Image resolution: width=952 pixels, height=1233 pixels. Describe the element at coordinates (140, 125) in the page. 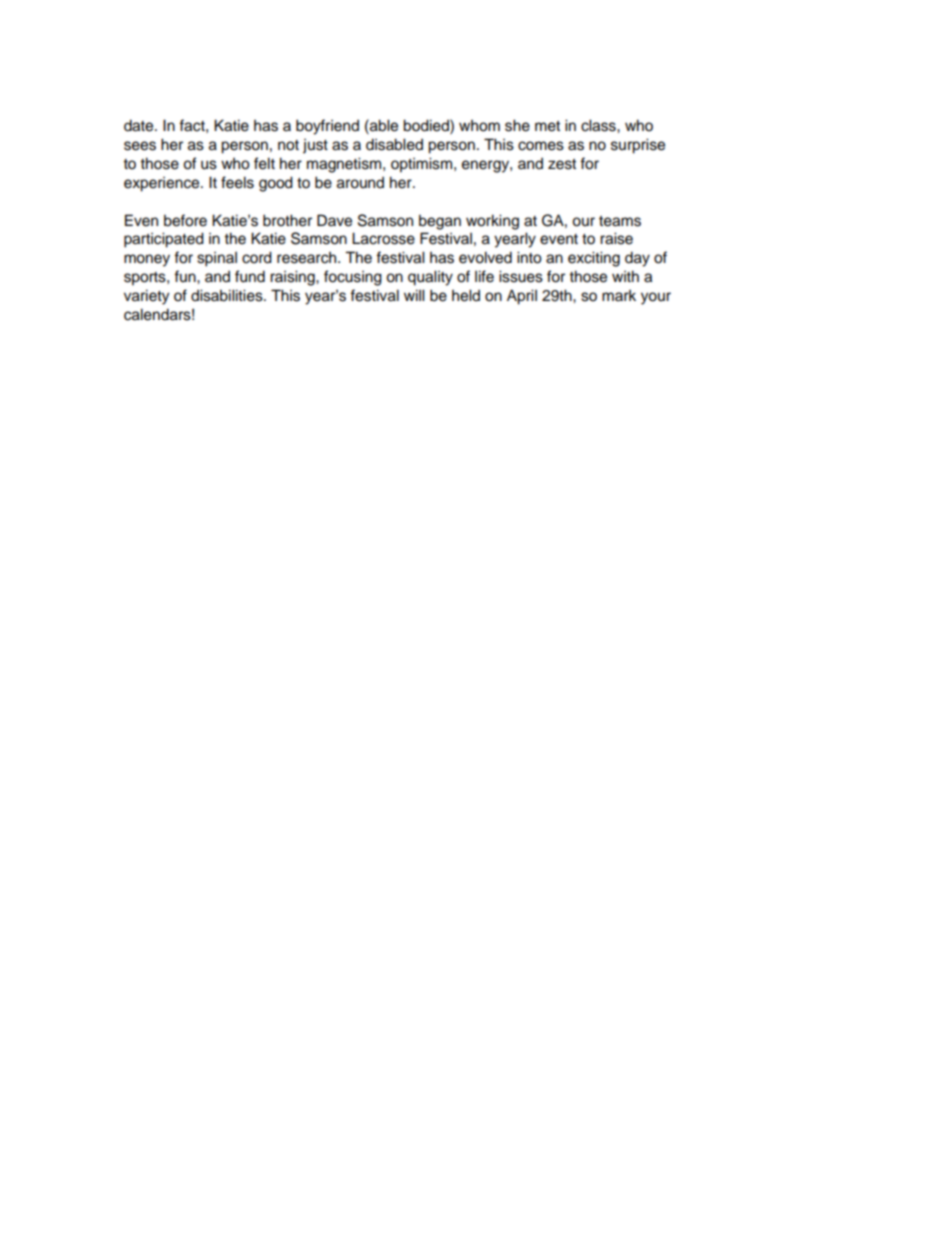

I see `date` at that location.
